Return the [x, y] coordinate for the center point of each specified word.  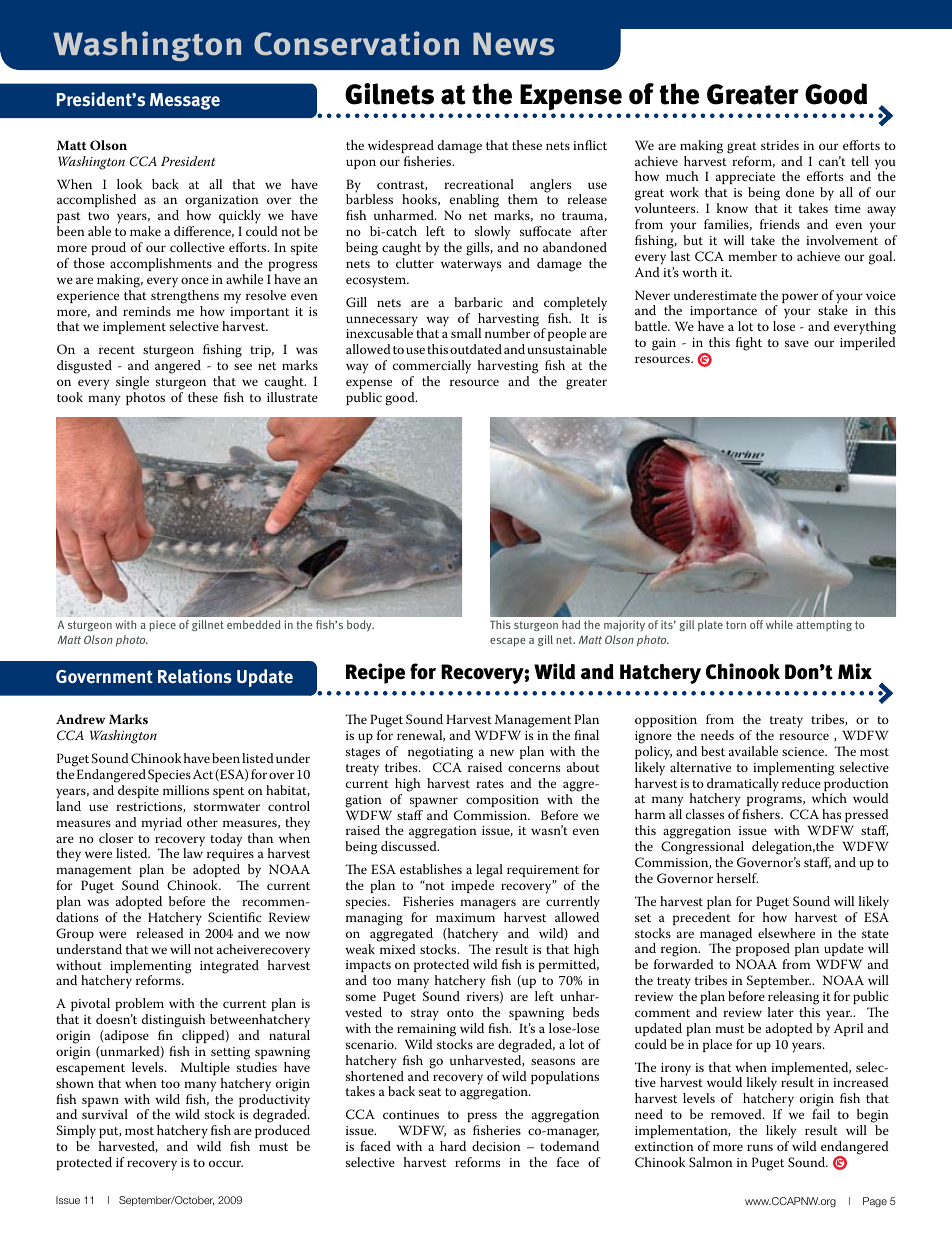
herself [737, 878]
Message [185, 101]
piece [162, 626]
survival [105, 1114]
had [571, 624]
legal [489, 871]
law [193, 852]
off [756, 624]
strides [780, 145]
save [797, 343]
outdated [476, 349]
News [514, 44]
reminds [147, 311]
